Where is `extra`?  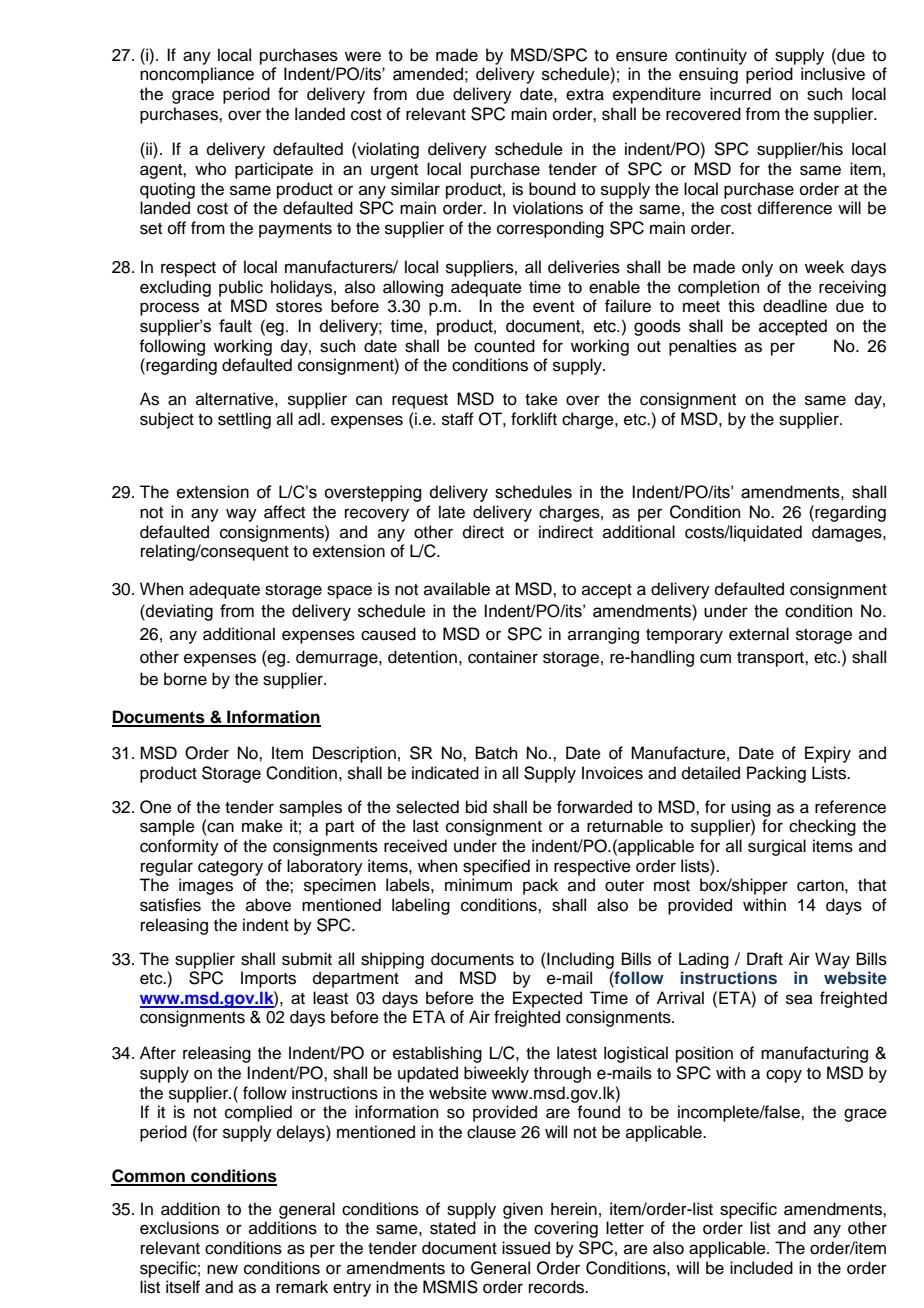 extra is located at coordinates (585, 95).
